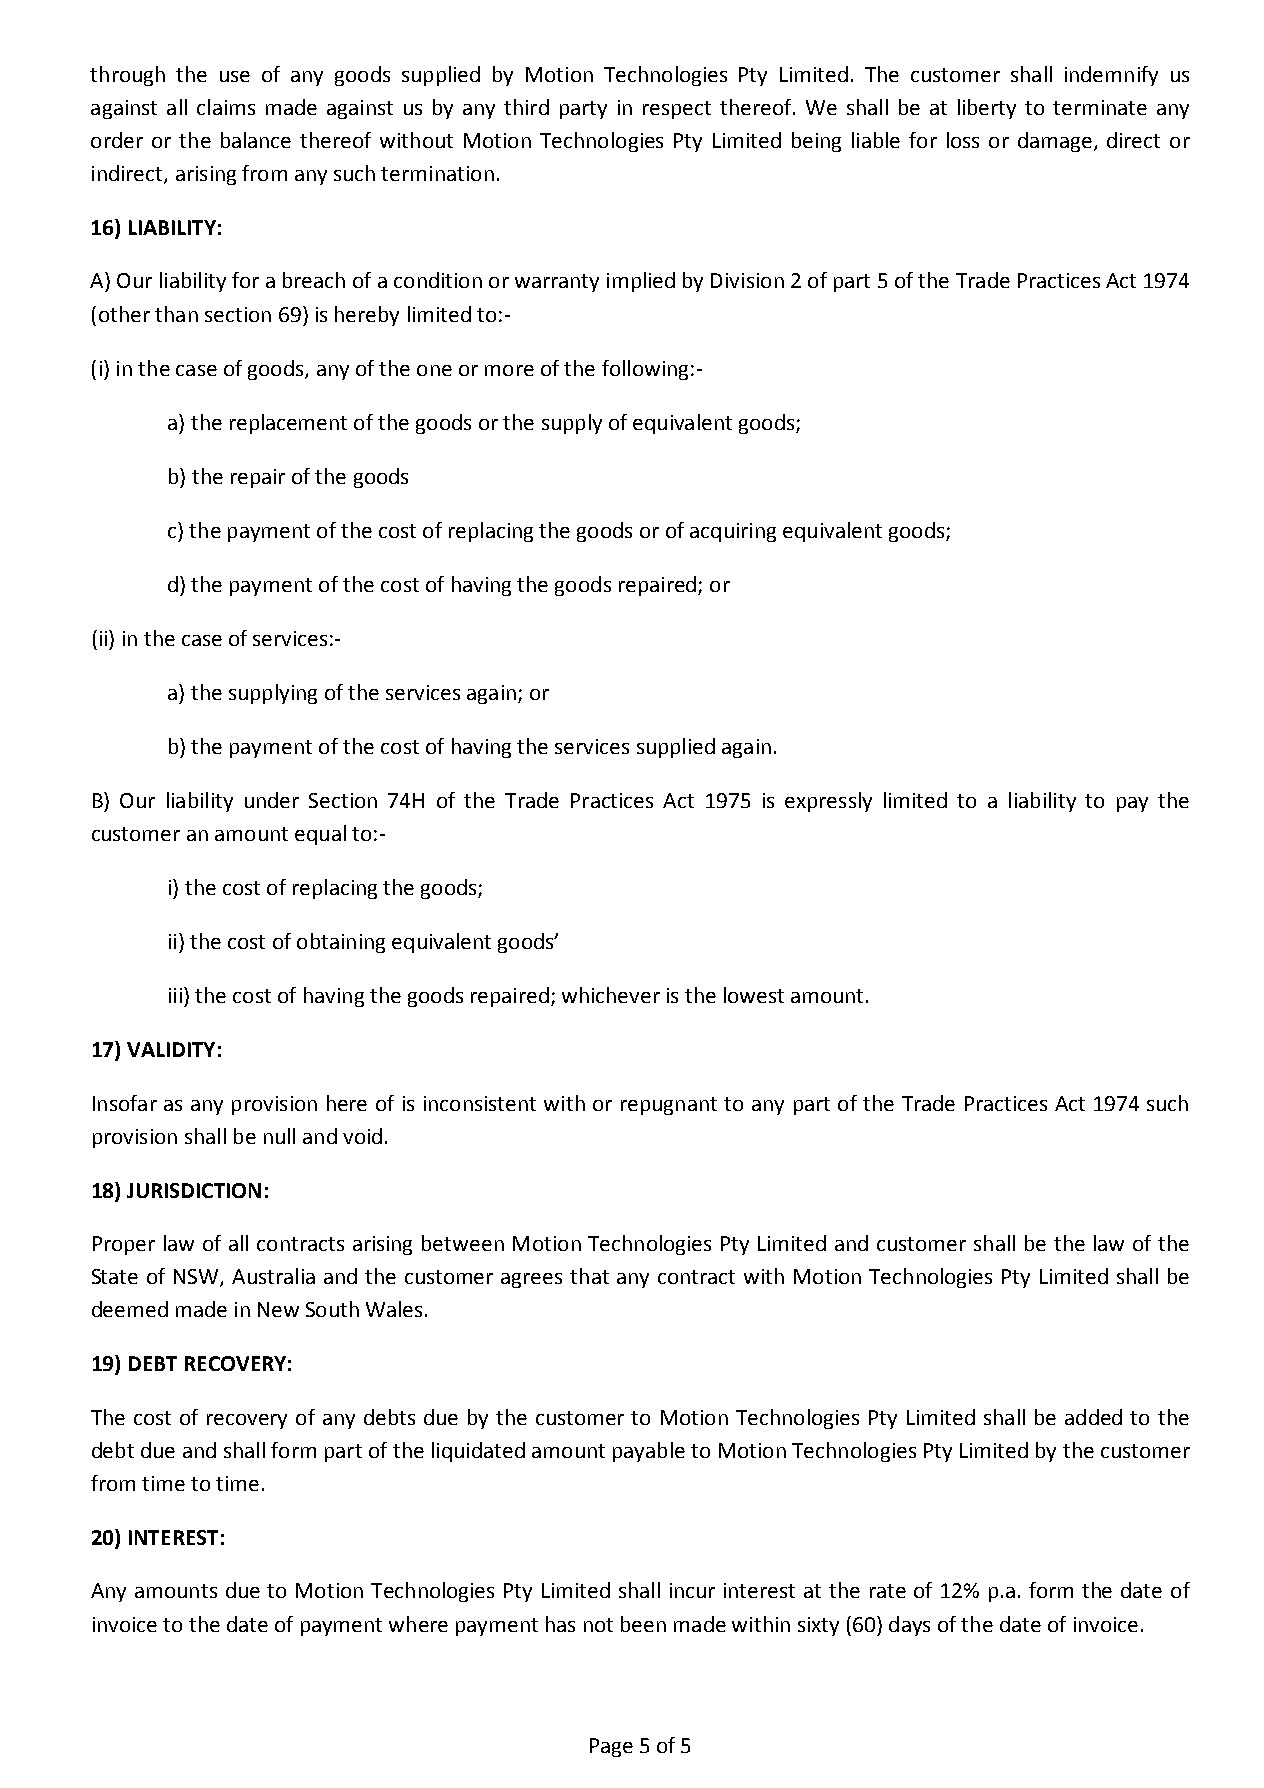 This page has height=1788, width=1264. I want to click on under, so click(272, 800).
